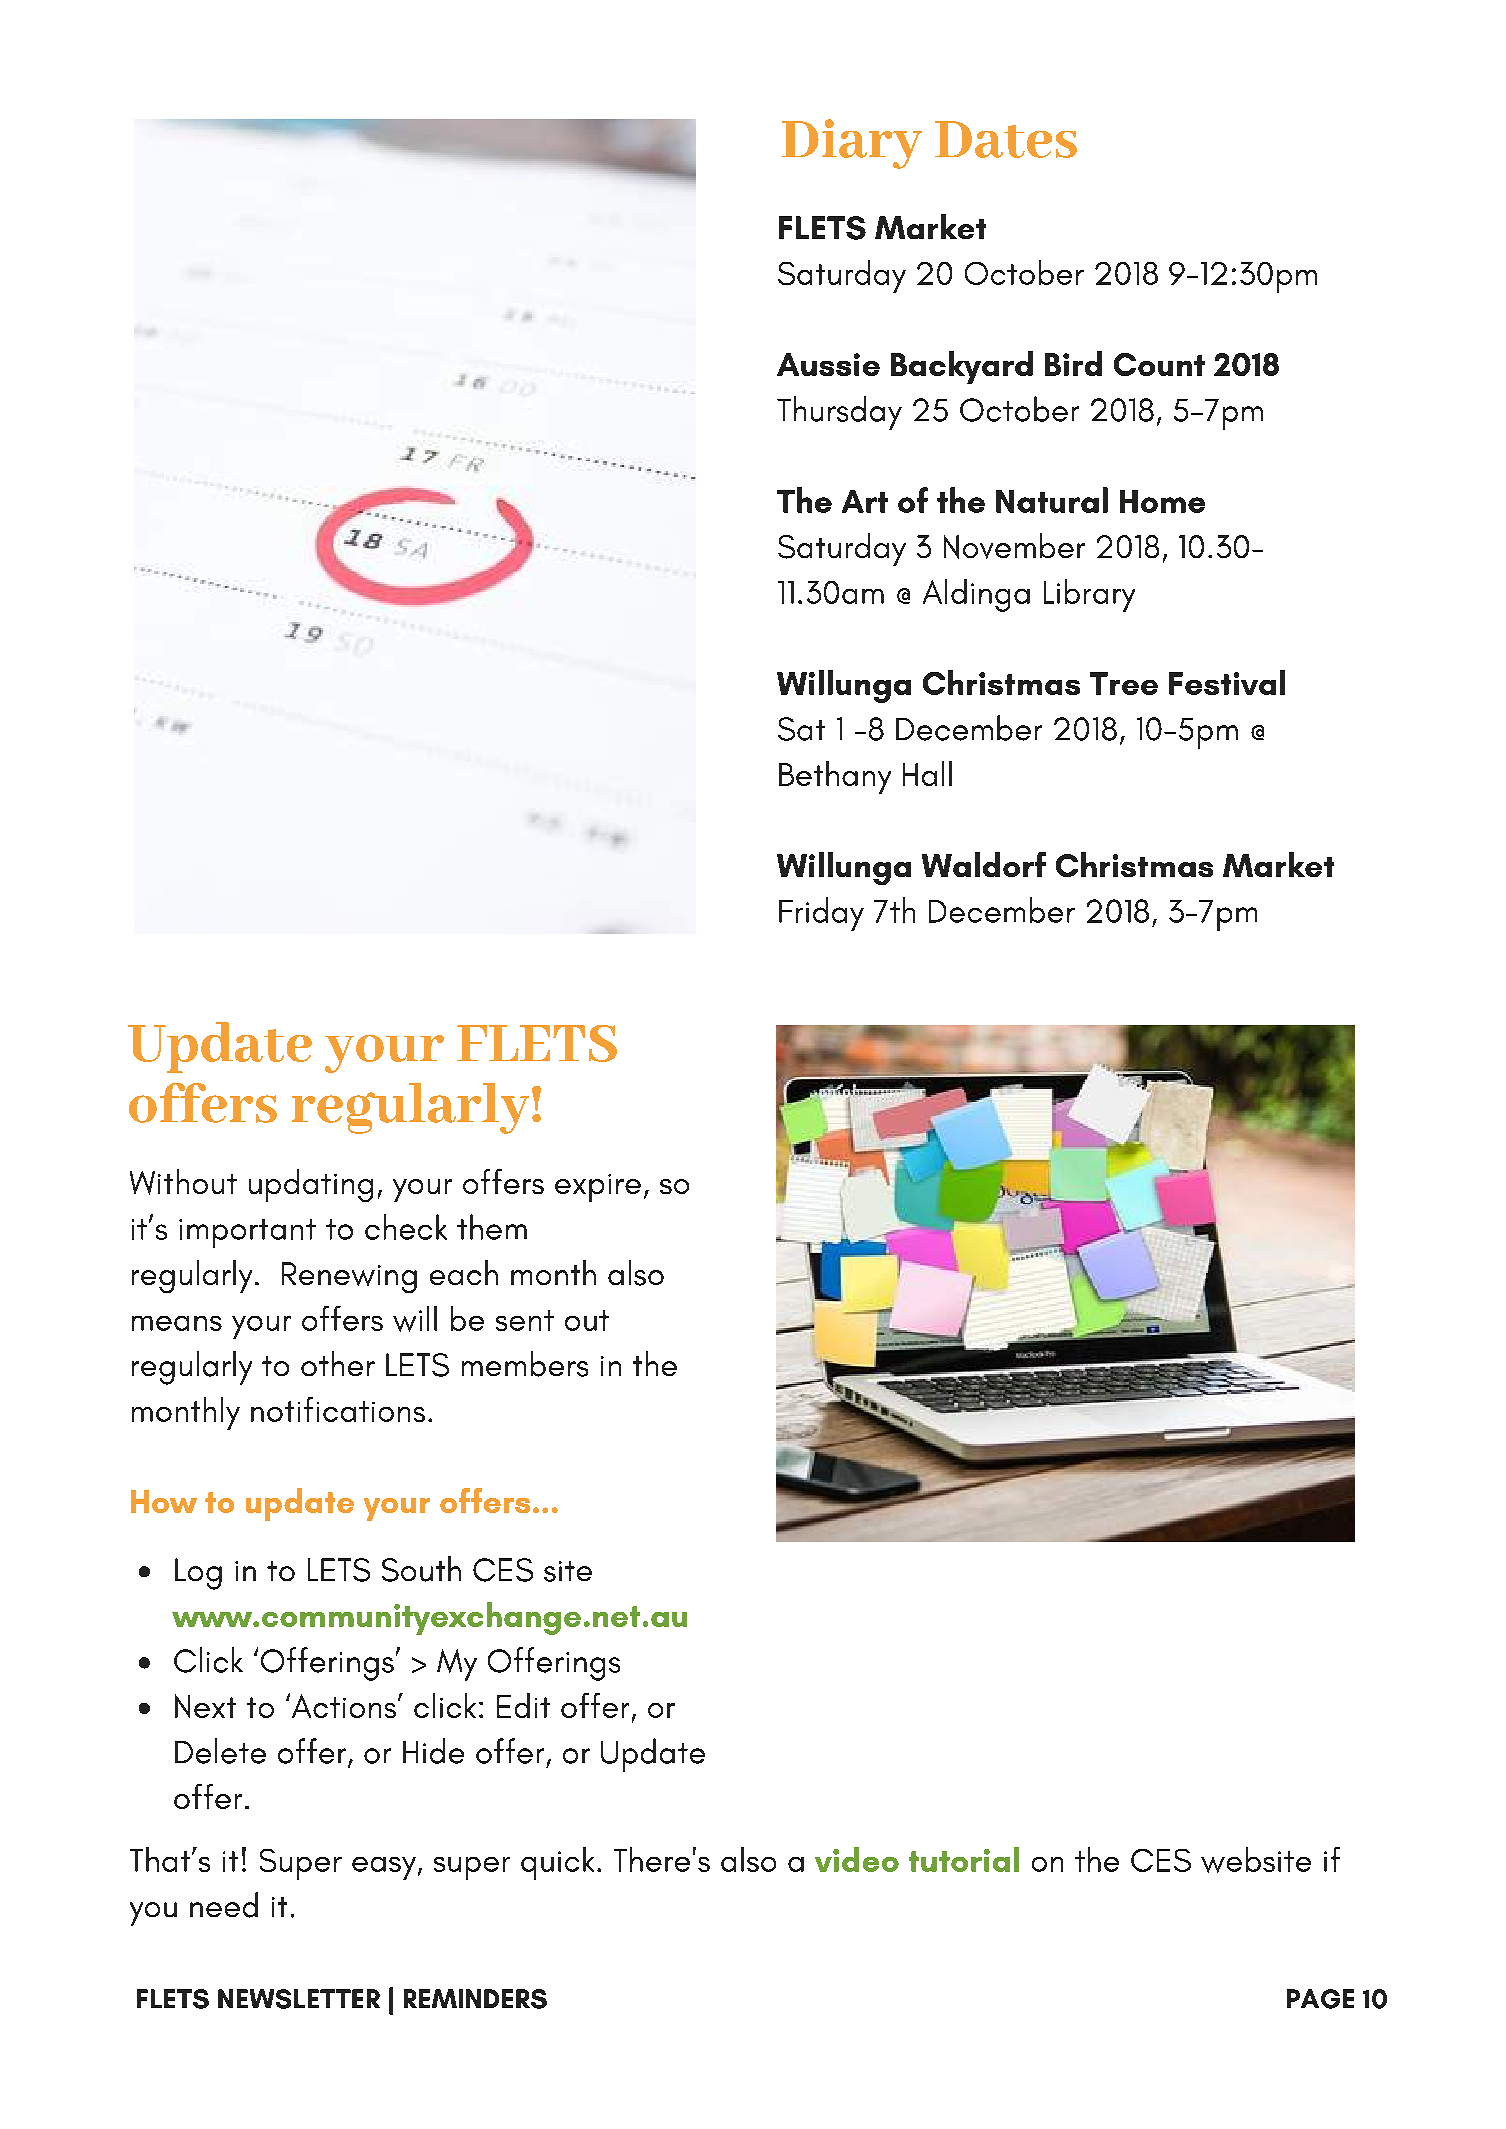  Describe the element at coordinates (299, 1999) in the document. I see `NEWSLETTER` at that location.
